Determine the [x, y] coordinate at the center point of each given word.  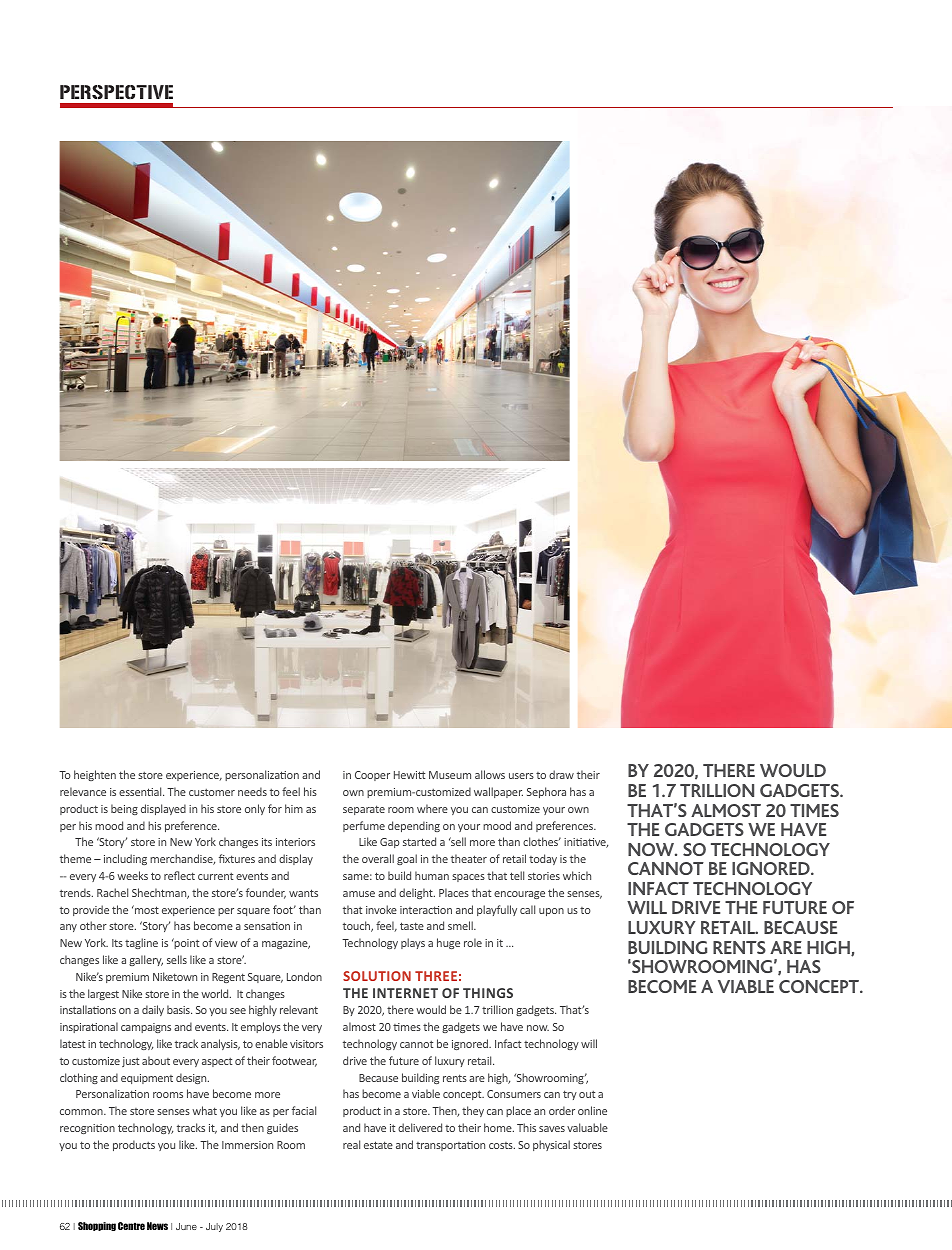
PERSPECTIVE [116, 92]
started [419, 841]
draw [561, 774]
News [157, 1226]
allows [490, 774]
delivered [420, 1127]
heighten [95, 775]
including [125, 859]
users [521, 776]
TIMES [814, 810]
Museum [450, 775]
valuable [587, 1127]
